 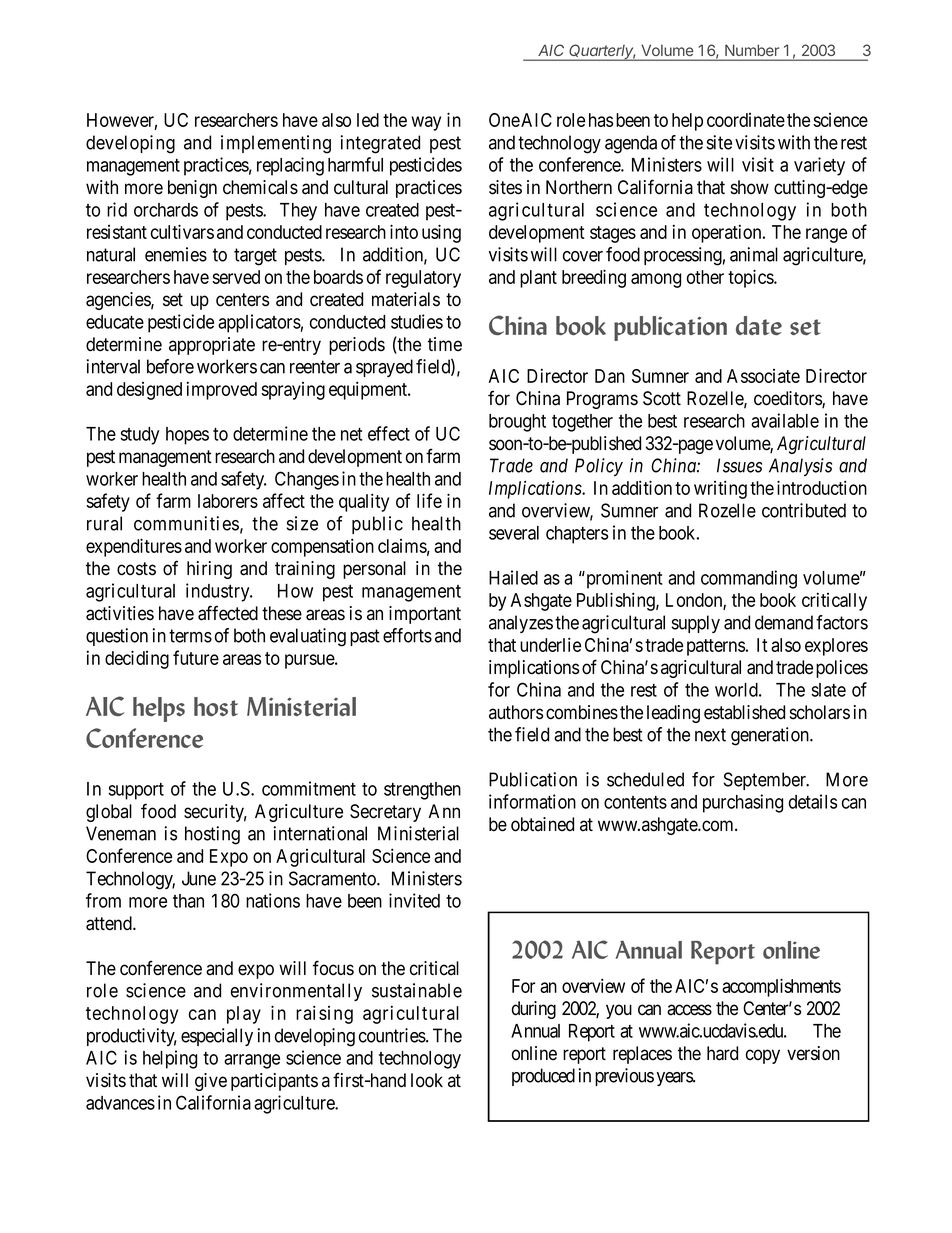 I want to click on implementing, so click(x=276, y=144).
